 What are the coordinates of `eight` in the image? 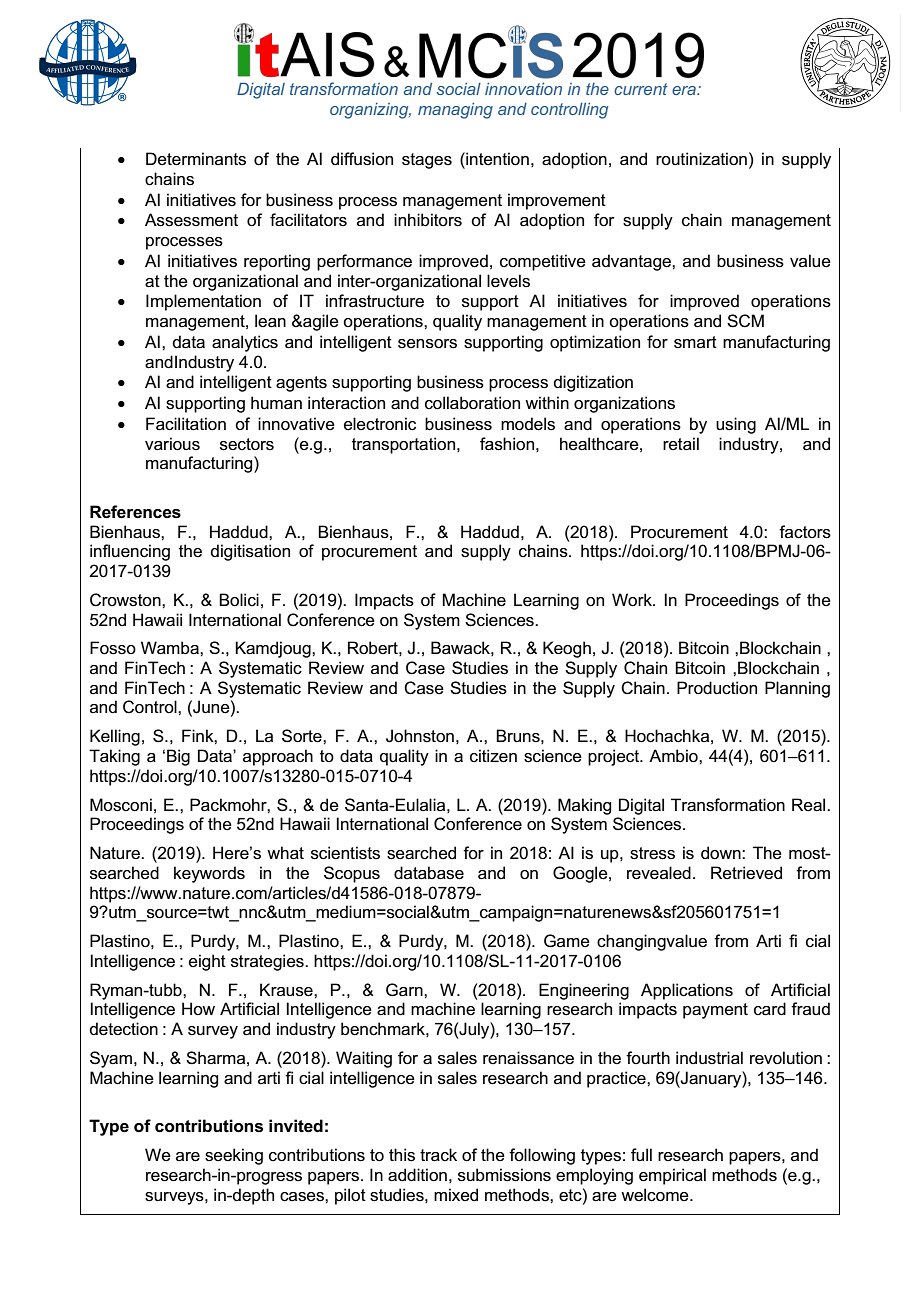 It's located at (207, 962).
